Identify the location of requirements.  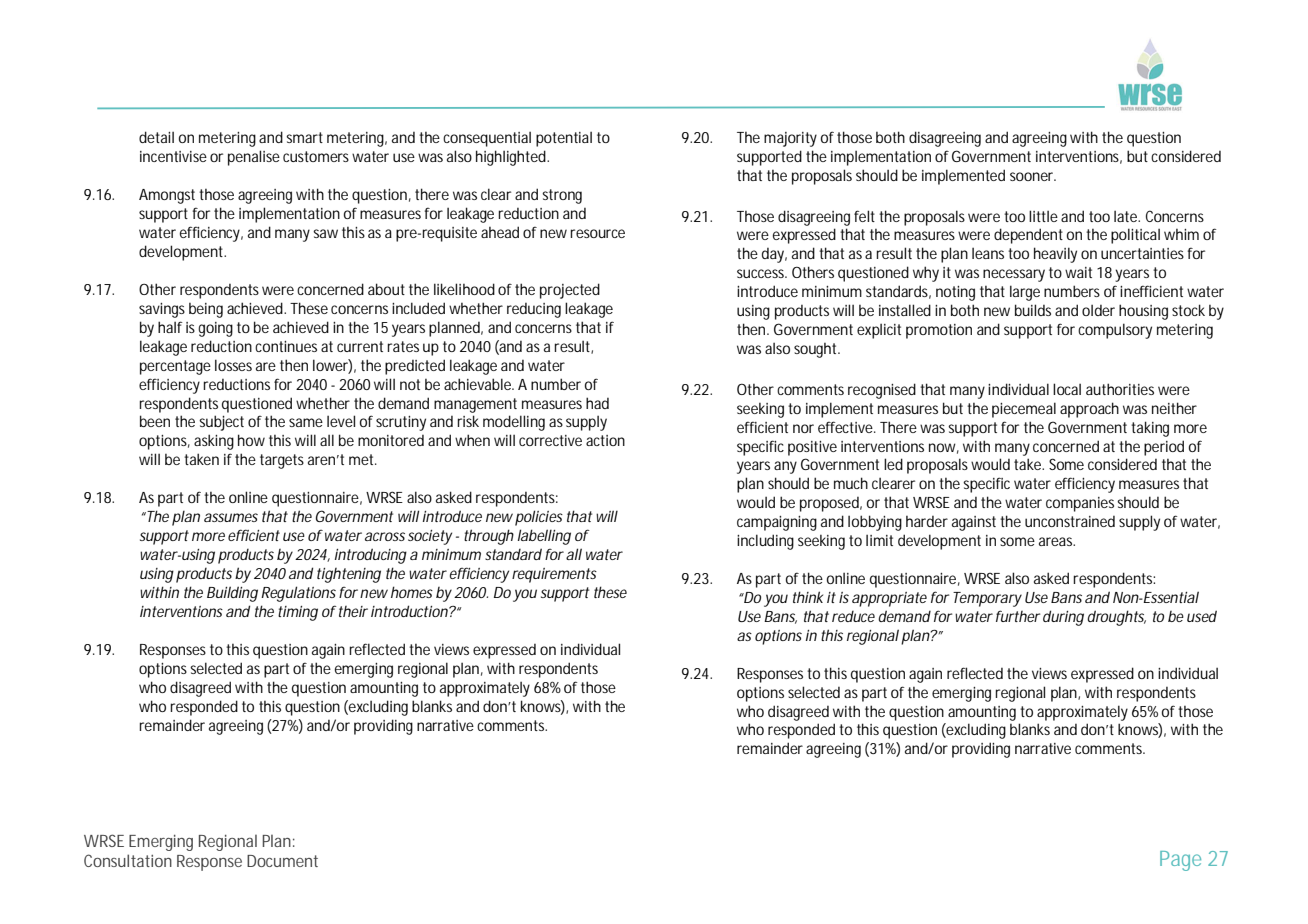
(554, 575).
